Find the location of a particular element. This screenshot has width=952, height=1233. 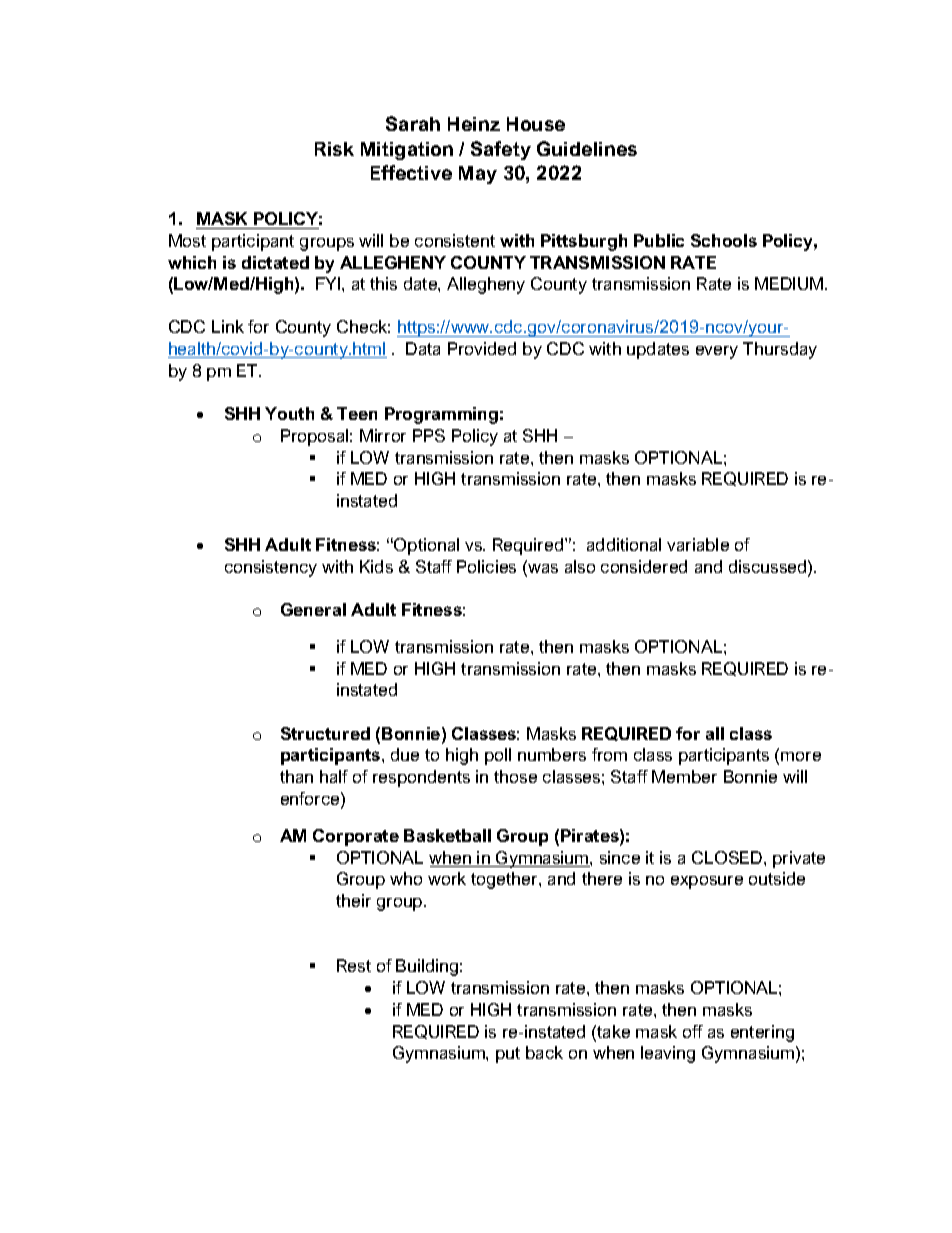

variable is located at coordinates (698, 544).
